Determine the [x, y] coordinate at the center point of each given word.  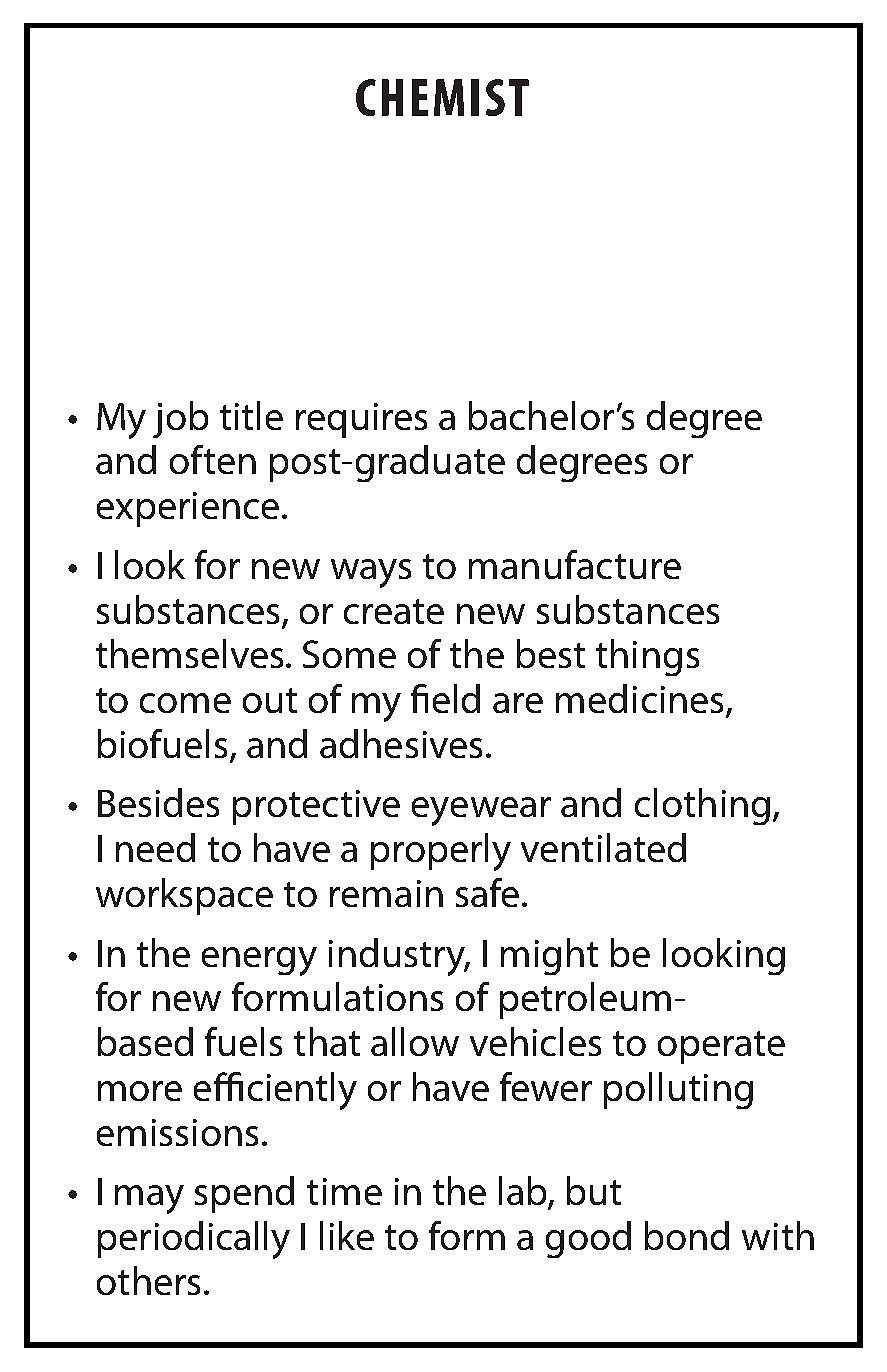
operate [721, 1047]
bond [687, 1235]
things [647, 657]
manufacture [575, 564]
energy [259, 961]
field [445, 698]
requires [361, 420]
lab [524, 1192]
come [185, 703]
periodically [194, 1240]
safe [487, 892]
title [251, 415]
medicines [641, 700]
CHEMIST [442, 97]
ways [371, 573]
